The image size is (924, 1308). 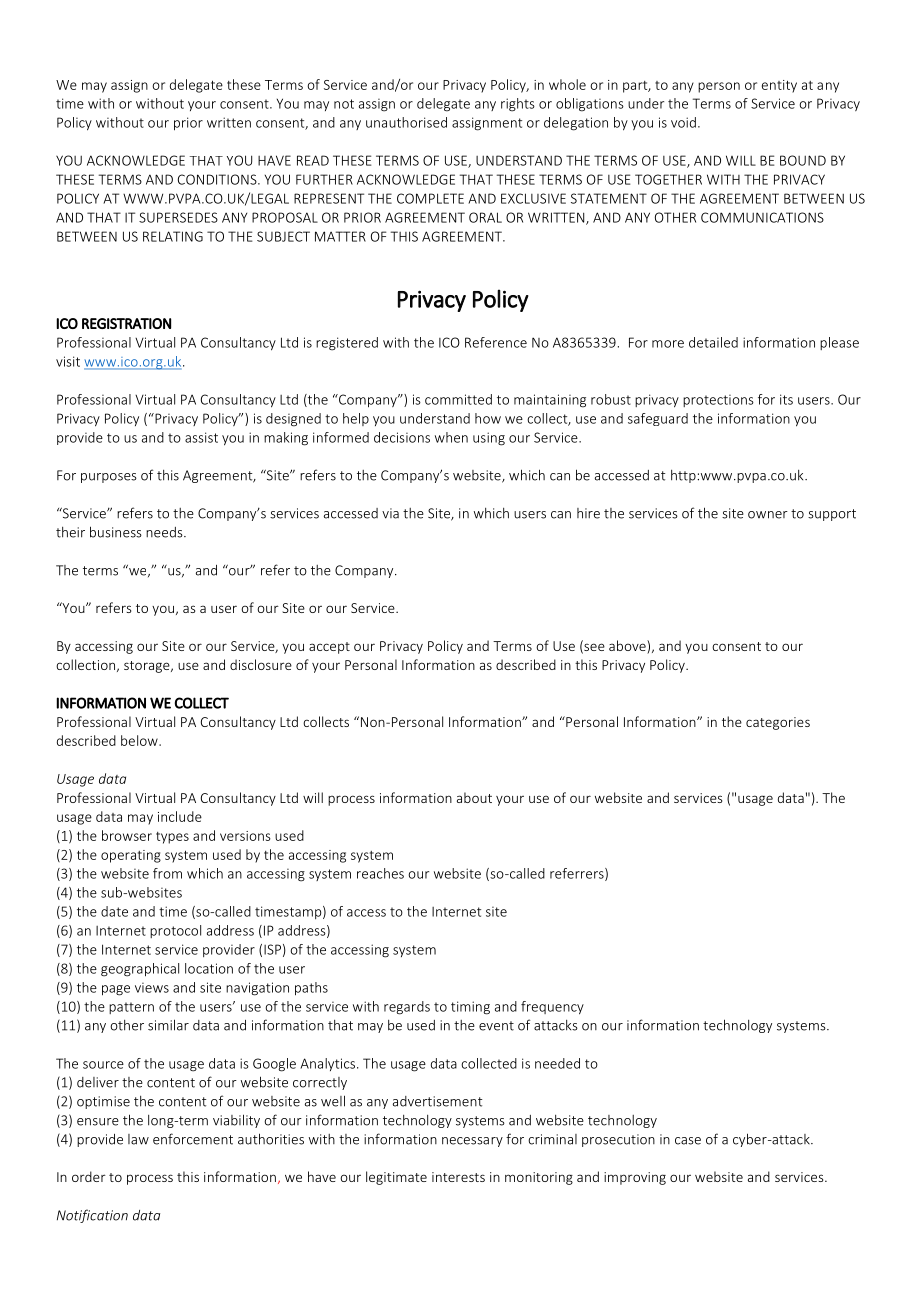 What do you see at coordinates (218, 179) in the document?
I see `CONDITIONS` at bounding box center [218, 179].
